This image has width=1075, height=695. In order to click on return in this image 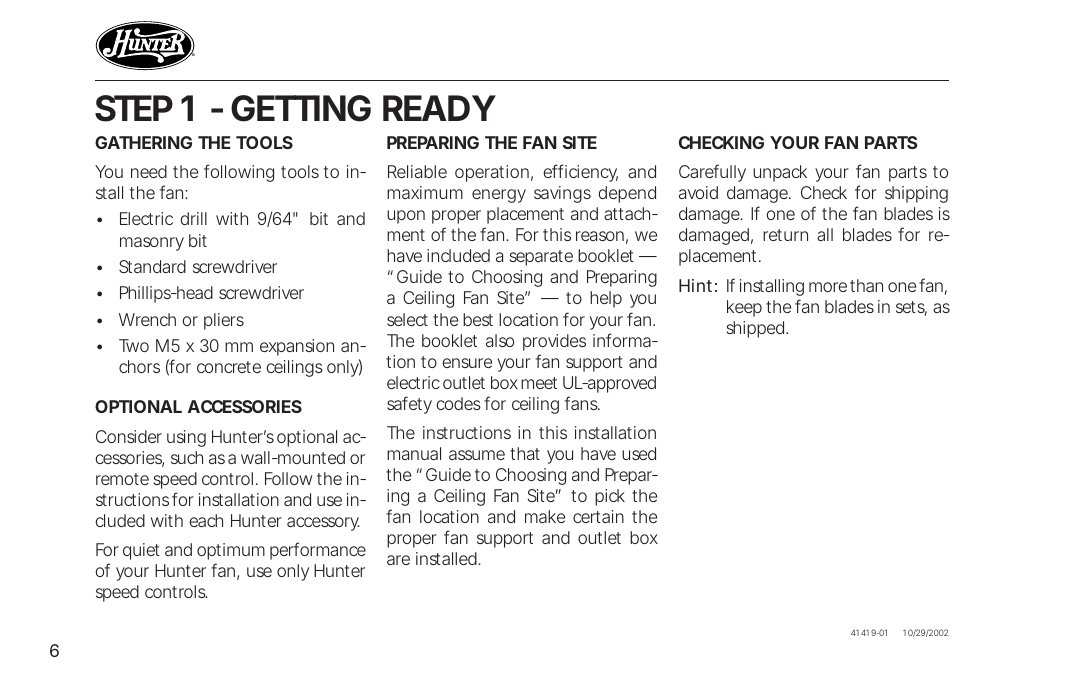, I will do `click(785, 235)`.
